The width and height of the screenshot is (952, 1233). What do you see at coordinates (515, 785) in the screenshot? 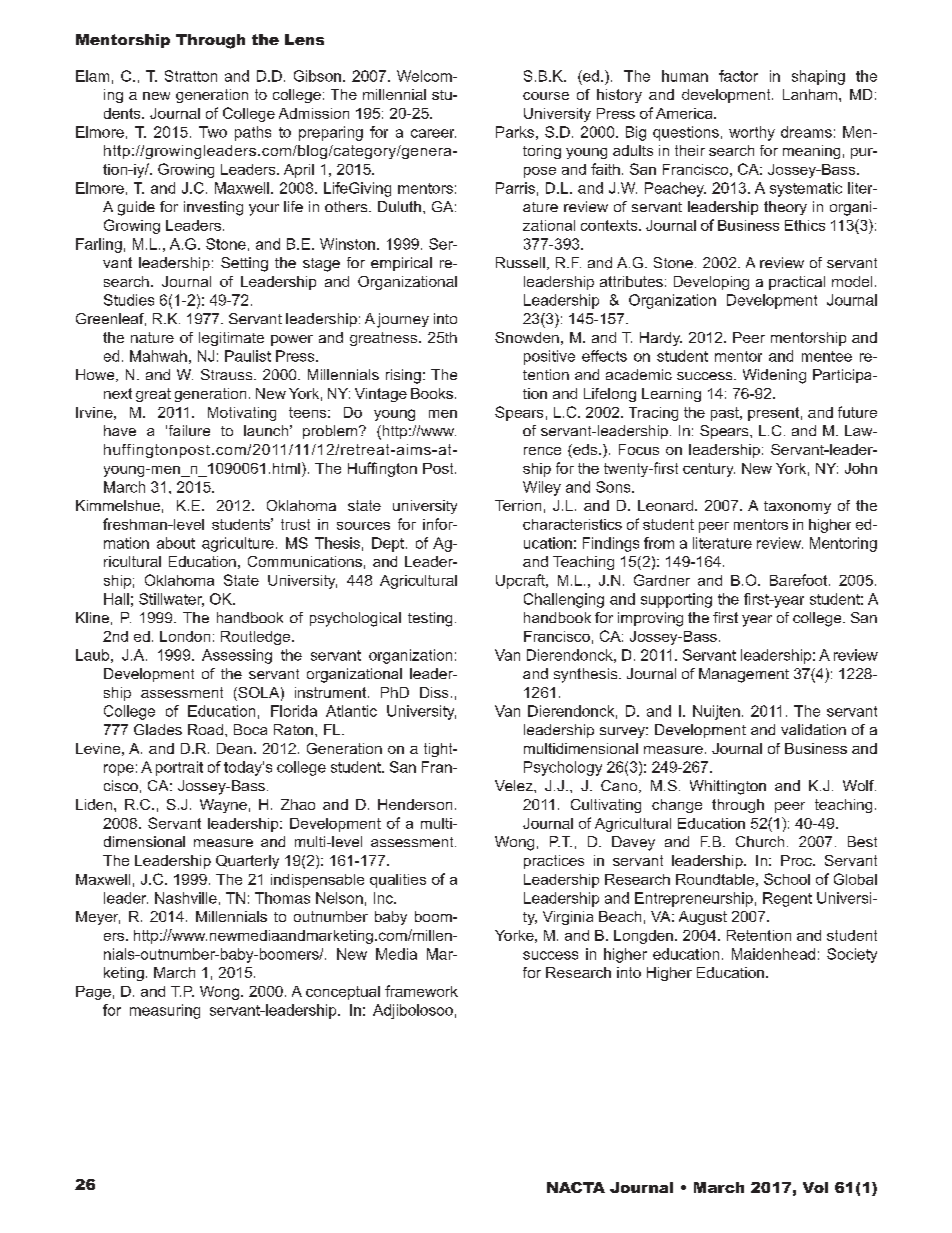
I see `Velez` at bounding box center [515, 785].
